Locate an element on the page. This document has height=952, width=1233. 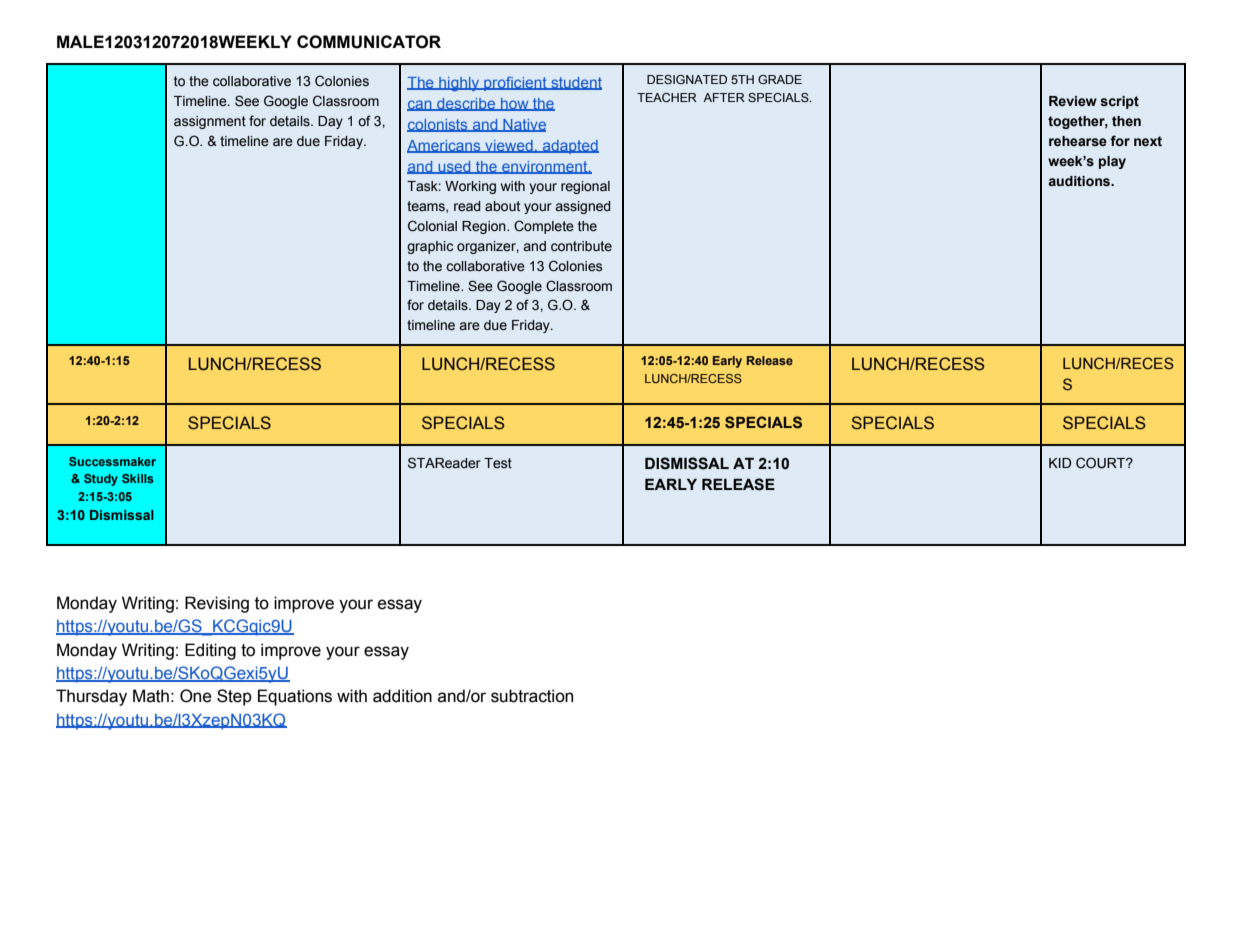
auditions is located at coordinates (1080, 181).
